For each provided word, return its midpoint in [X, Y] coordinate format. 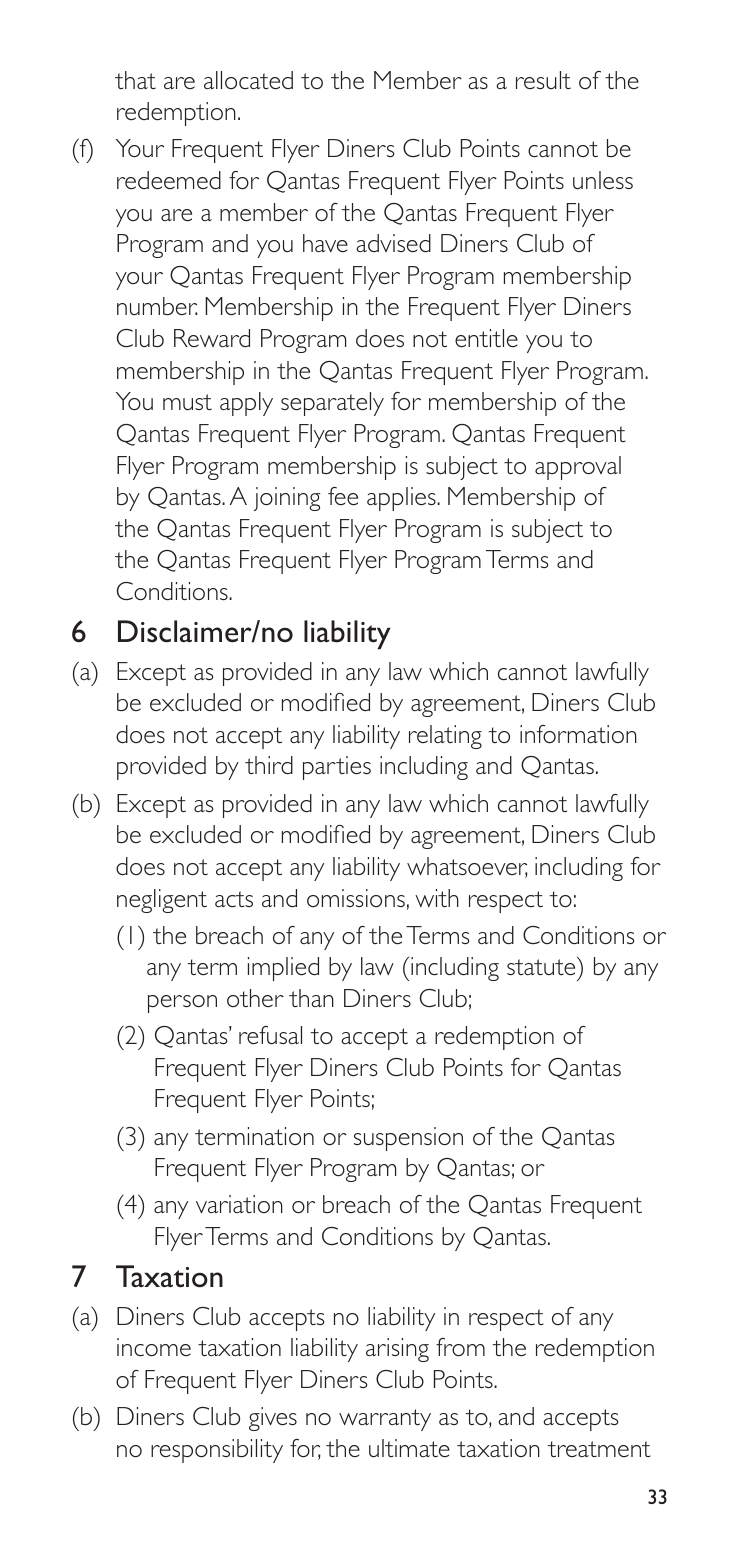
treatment [599, 1449]
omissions [356, 898]
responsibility [217, 1451]
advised [393, 243]
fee [343, 496]
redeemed [169, 180]
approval [578, 468]
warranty [385, 1420]
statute [542, 966]
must [187, 402]
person [182, 1004]
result [543, 80]
